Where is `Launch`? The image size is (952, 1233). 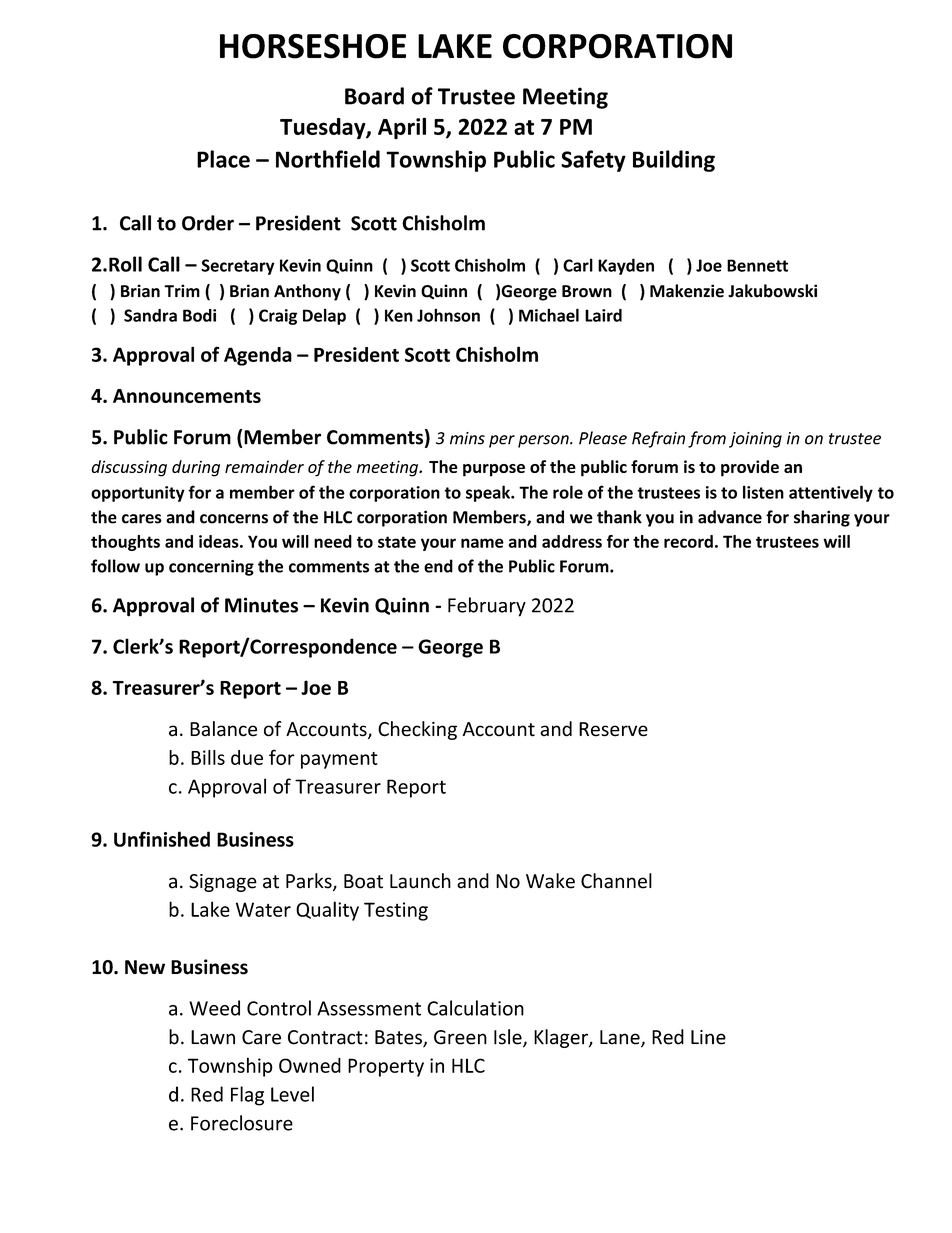 Launch is located at coordinates (420, 881).
